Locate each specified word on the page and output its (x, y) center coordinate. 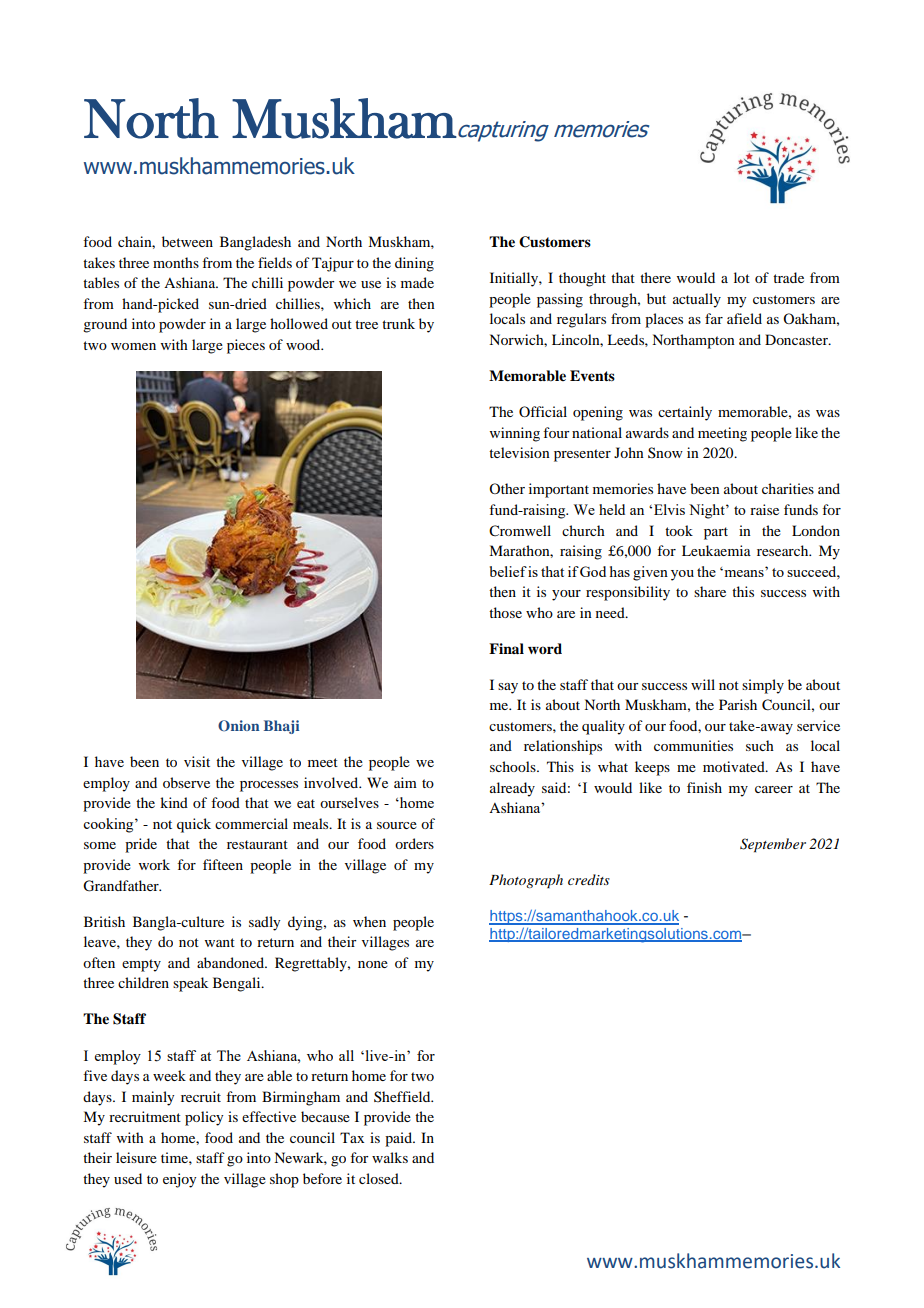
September (773, 845)
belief (508, 571)
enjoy (179, 1180)
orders (414, 843)
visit (197, 761)
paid (400, 1139)
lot (742, 277)
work (154, 864)
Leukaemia (716, 550)
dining (414, 264)
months (176, 262)
